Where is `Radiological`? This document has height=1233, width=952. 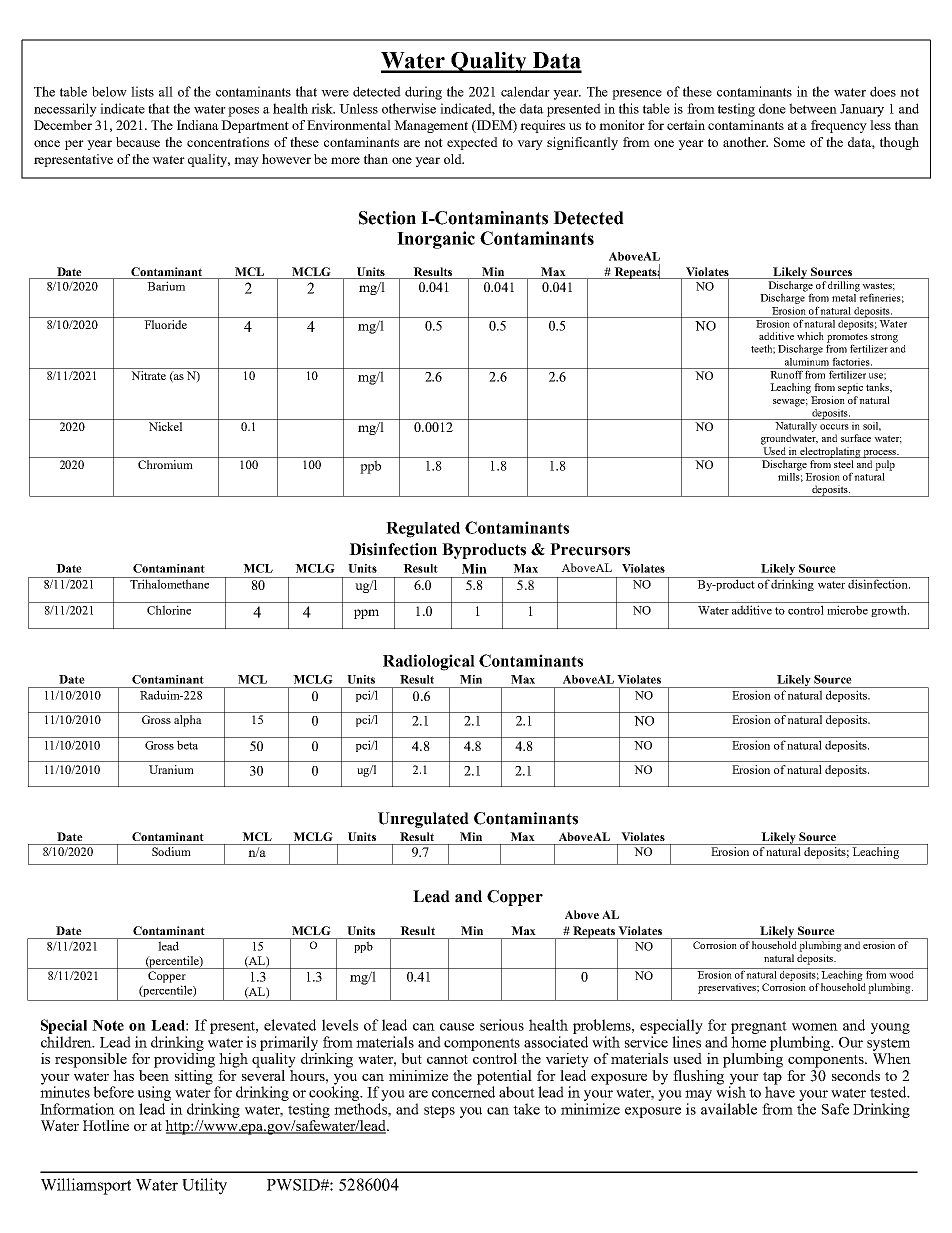
Radiological is located at coordinates (429, 662).
